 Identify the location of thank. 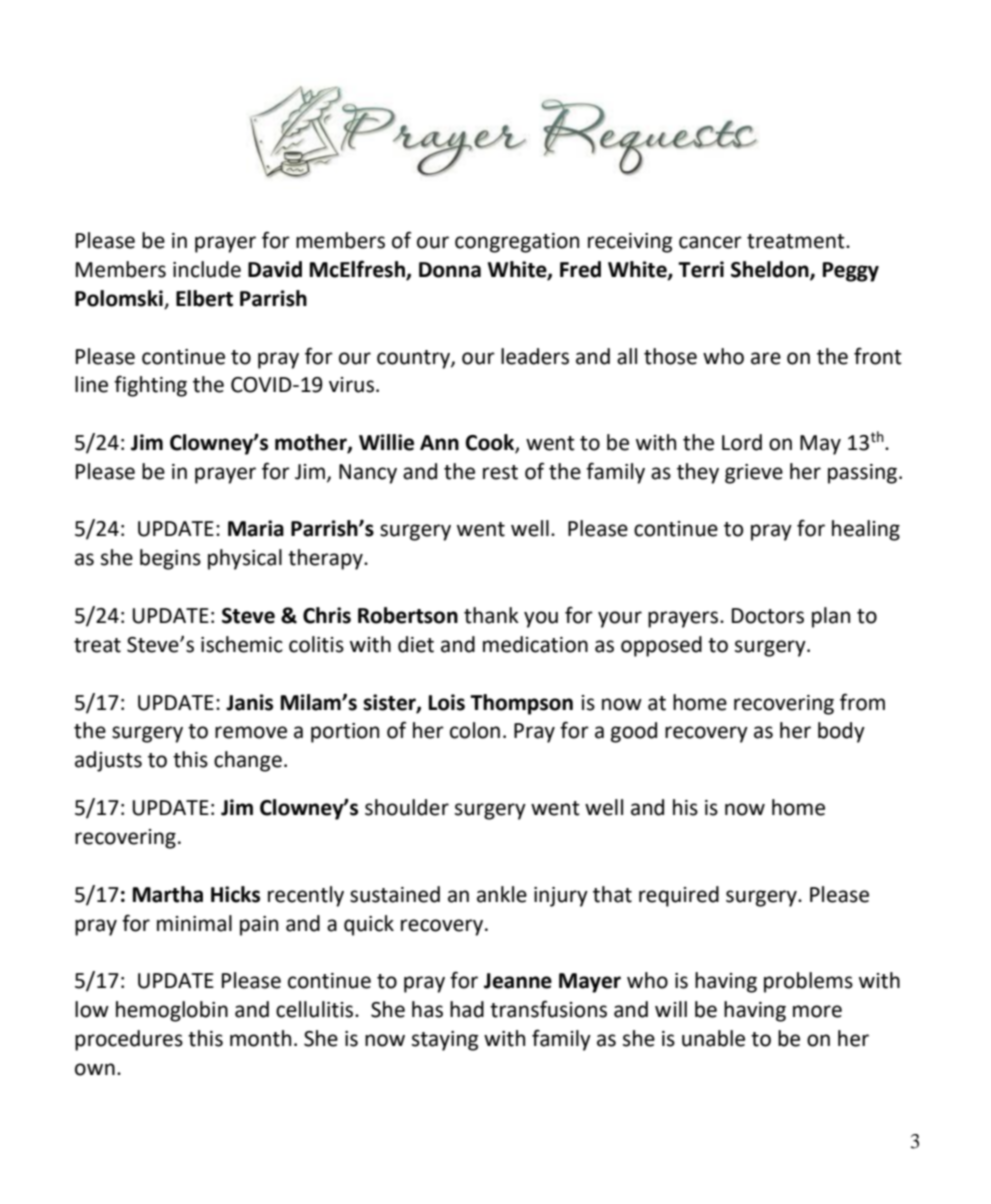
(491, 615).
